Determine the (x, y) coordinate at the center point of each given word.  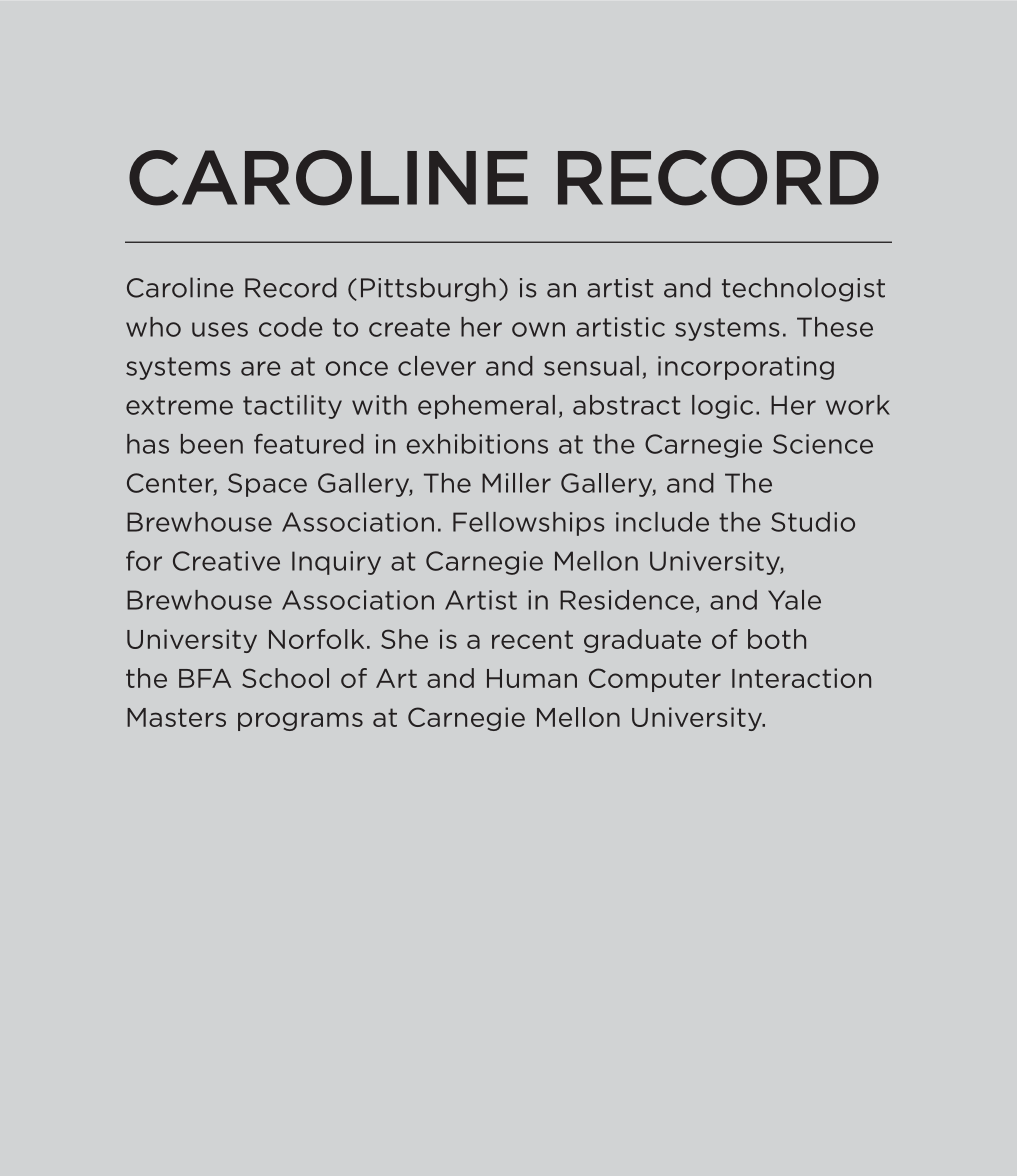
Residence (627, 600)
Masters (176, 717)
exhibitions (477, 444)
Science (823, 444)
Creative (226, 561)
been (212, 444)
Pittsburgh (428, 289)
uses (220, 329)
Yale (794, 600)
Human (532, 678)
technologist (803, 289)
